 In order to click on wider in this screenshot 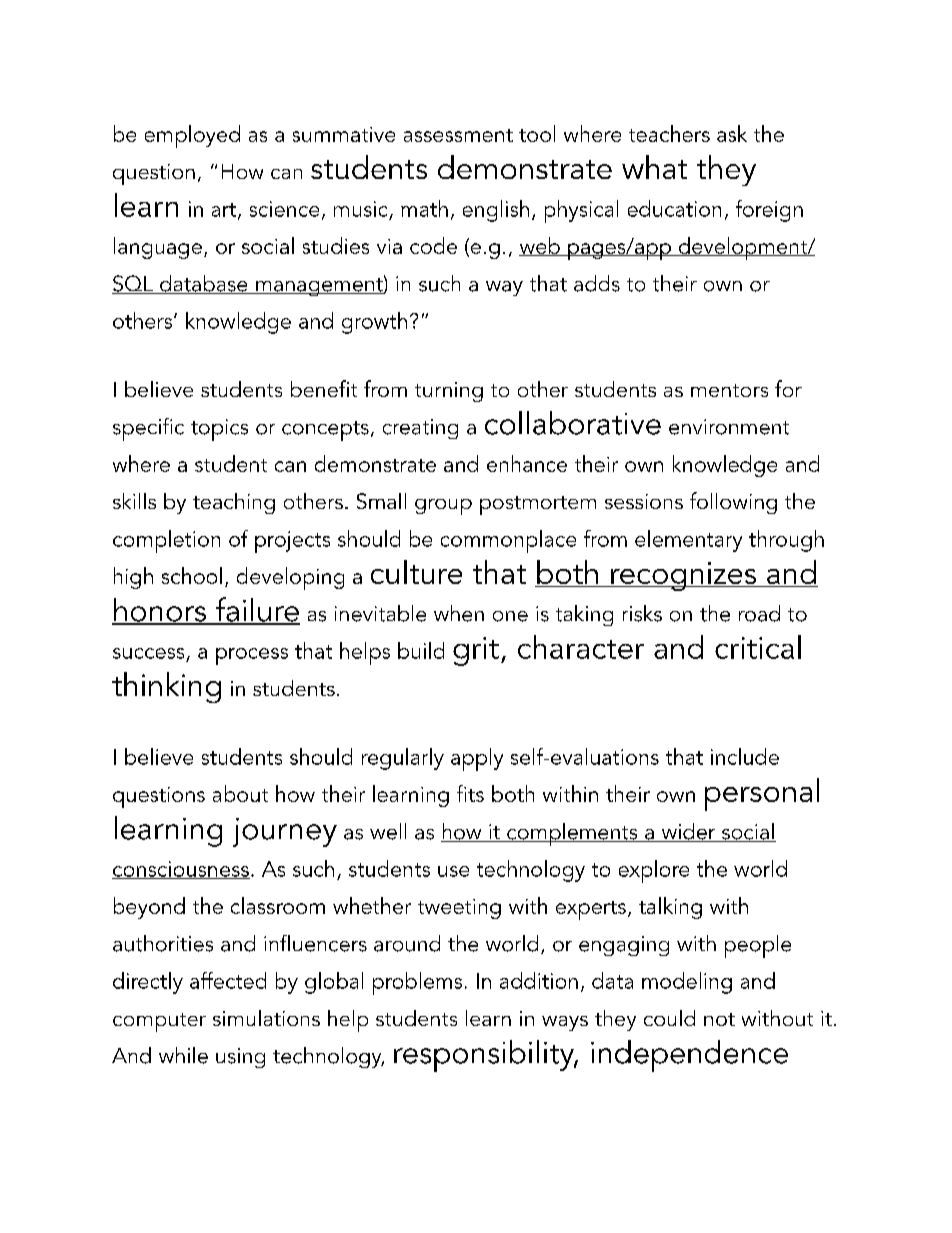, I will do `click(688, 832)`.
